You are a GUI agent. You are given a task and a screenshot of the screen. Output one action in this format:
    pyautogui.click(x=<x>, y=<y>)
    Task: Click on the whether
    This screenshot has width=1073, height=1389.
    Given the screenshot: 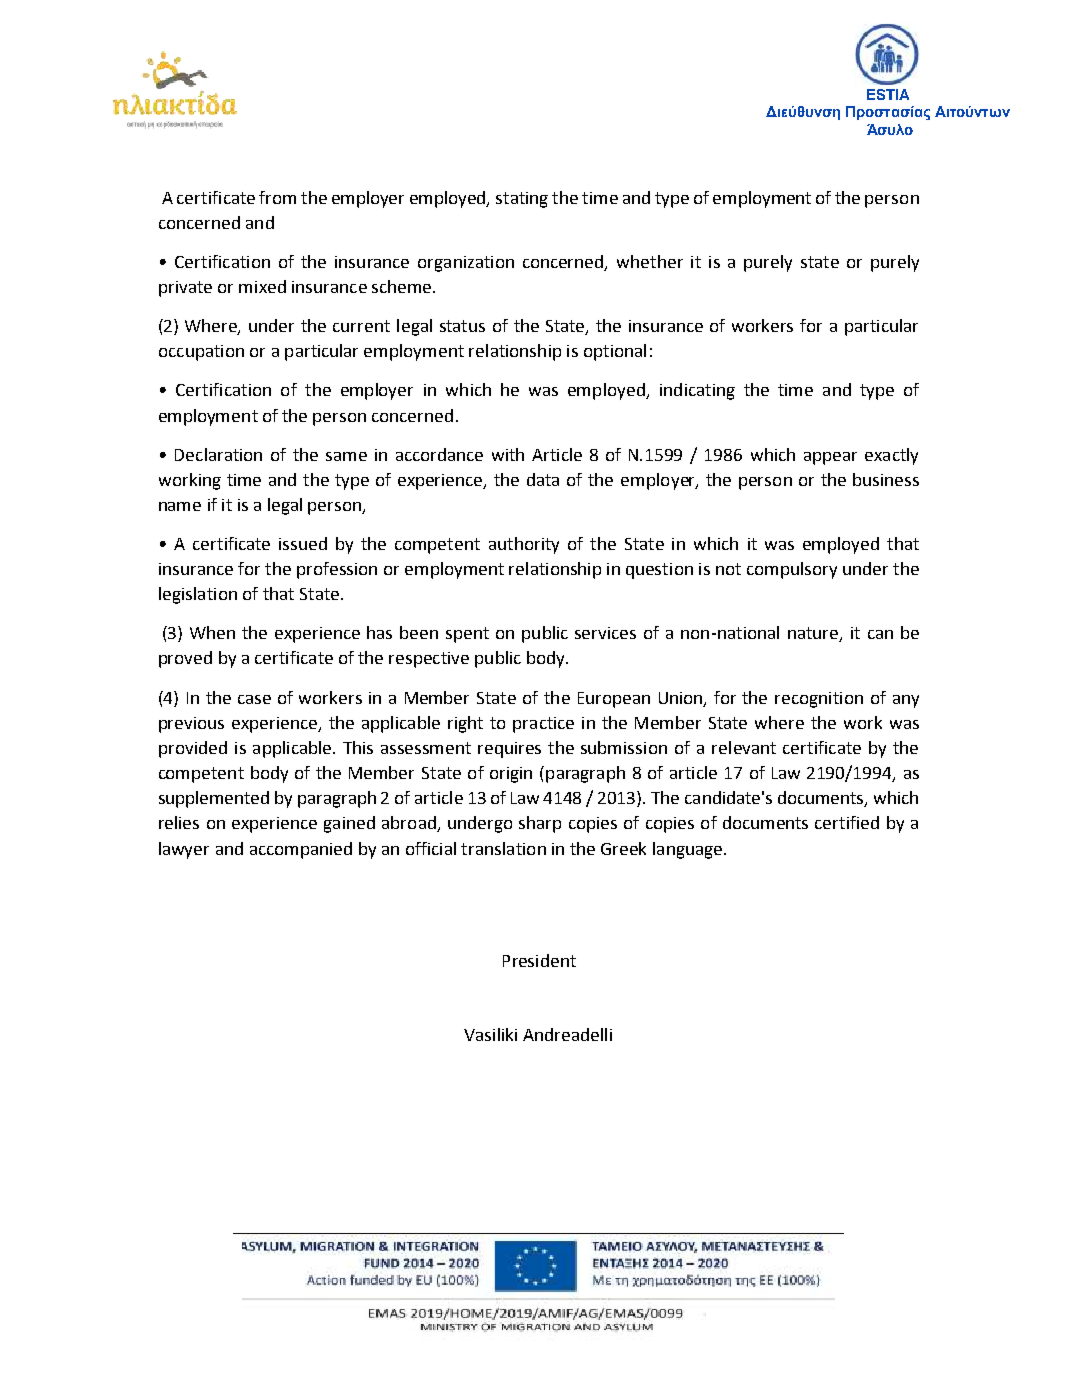 What is the action you would take?
    pyautogui.click(x=650, y=261)
